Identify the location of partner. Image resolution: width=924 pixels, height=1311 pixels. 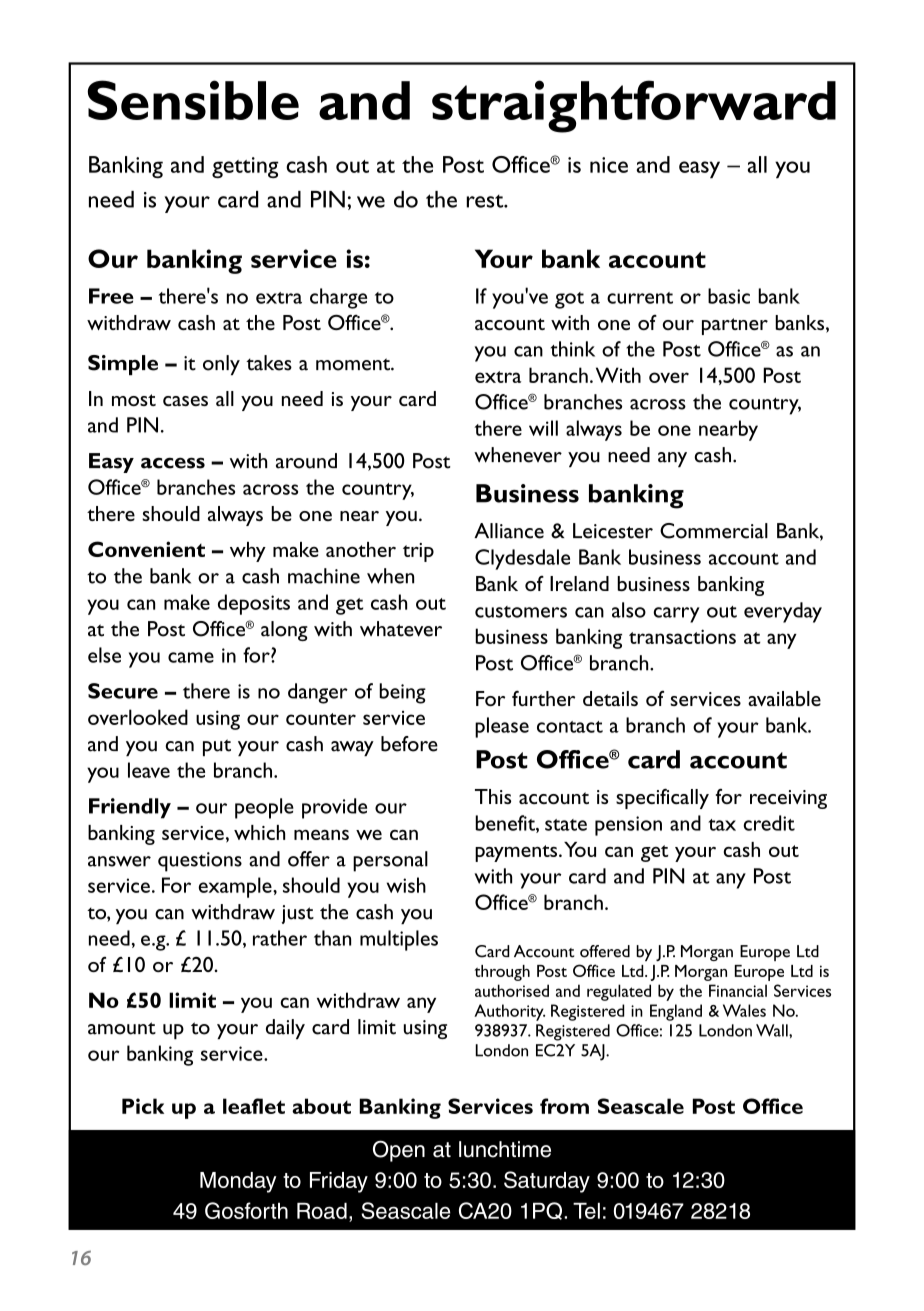
(735, 326).
